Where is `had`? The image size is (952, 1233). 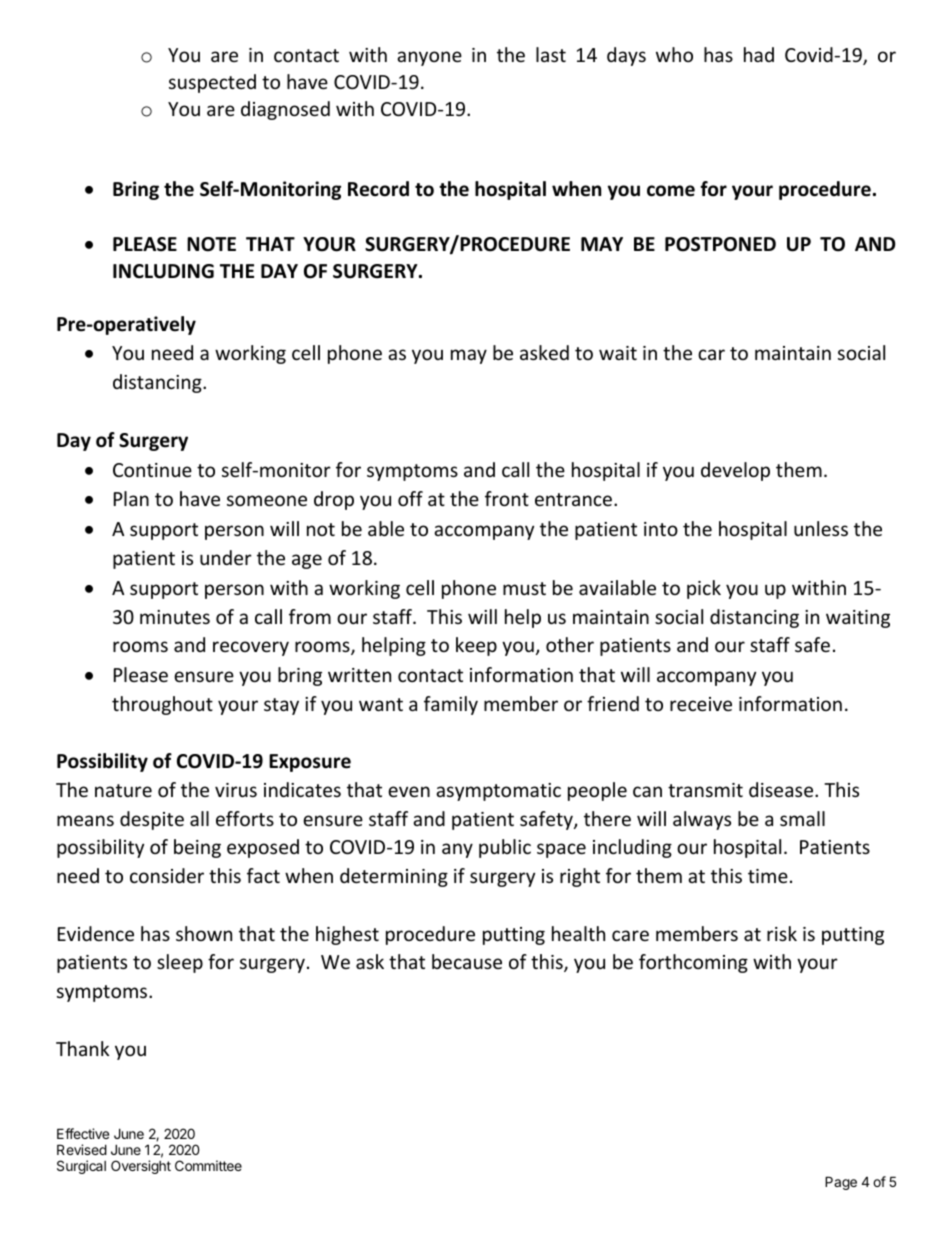
had is located at coordinates (759, 54).
